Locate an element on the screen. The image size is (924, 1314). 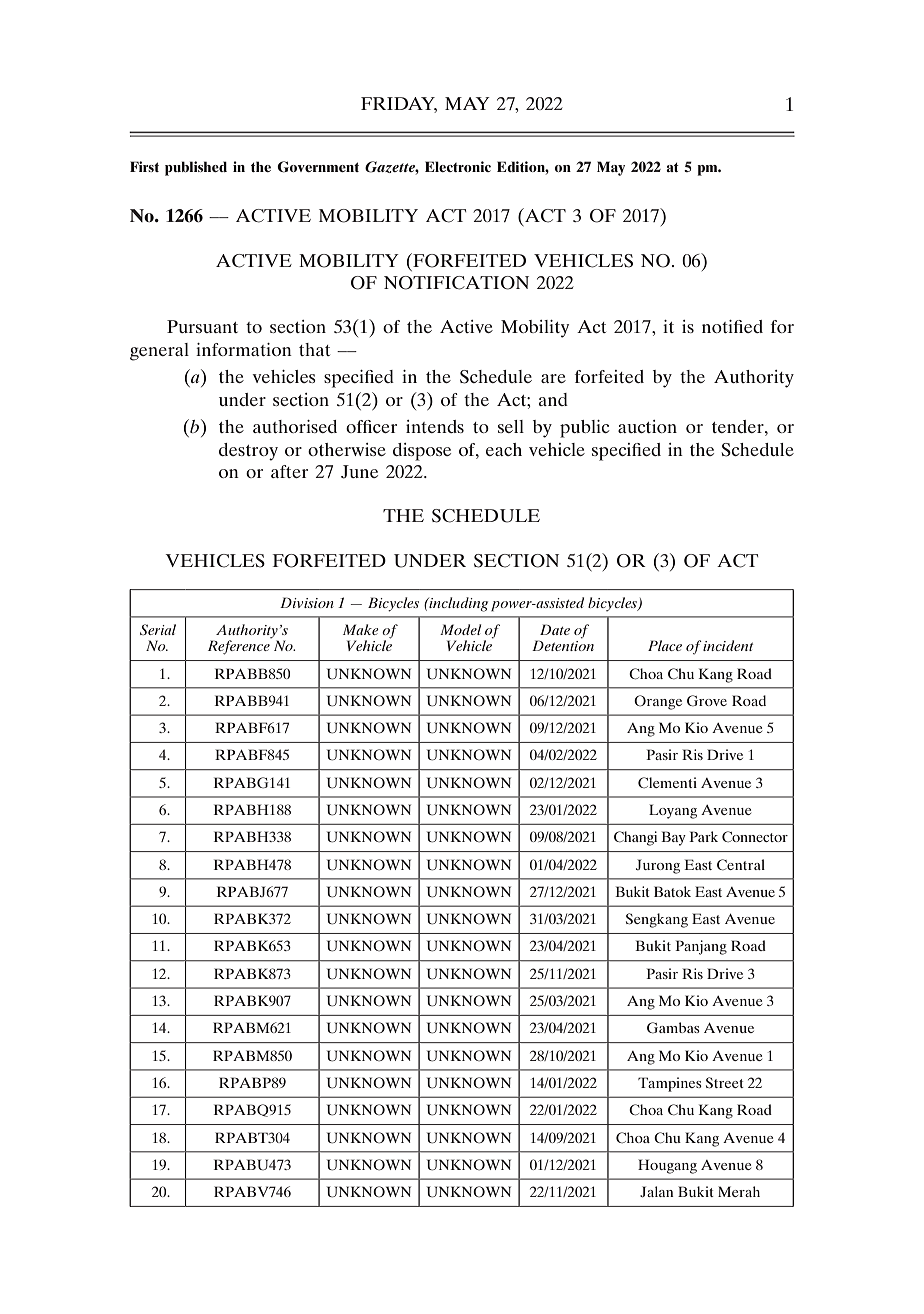
Bay is located at coordinates (673, 838).
